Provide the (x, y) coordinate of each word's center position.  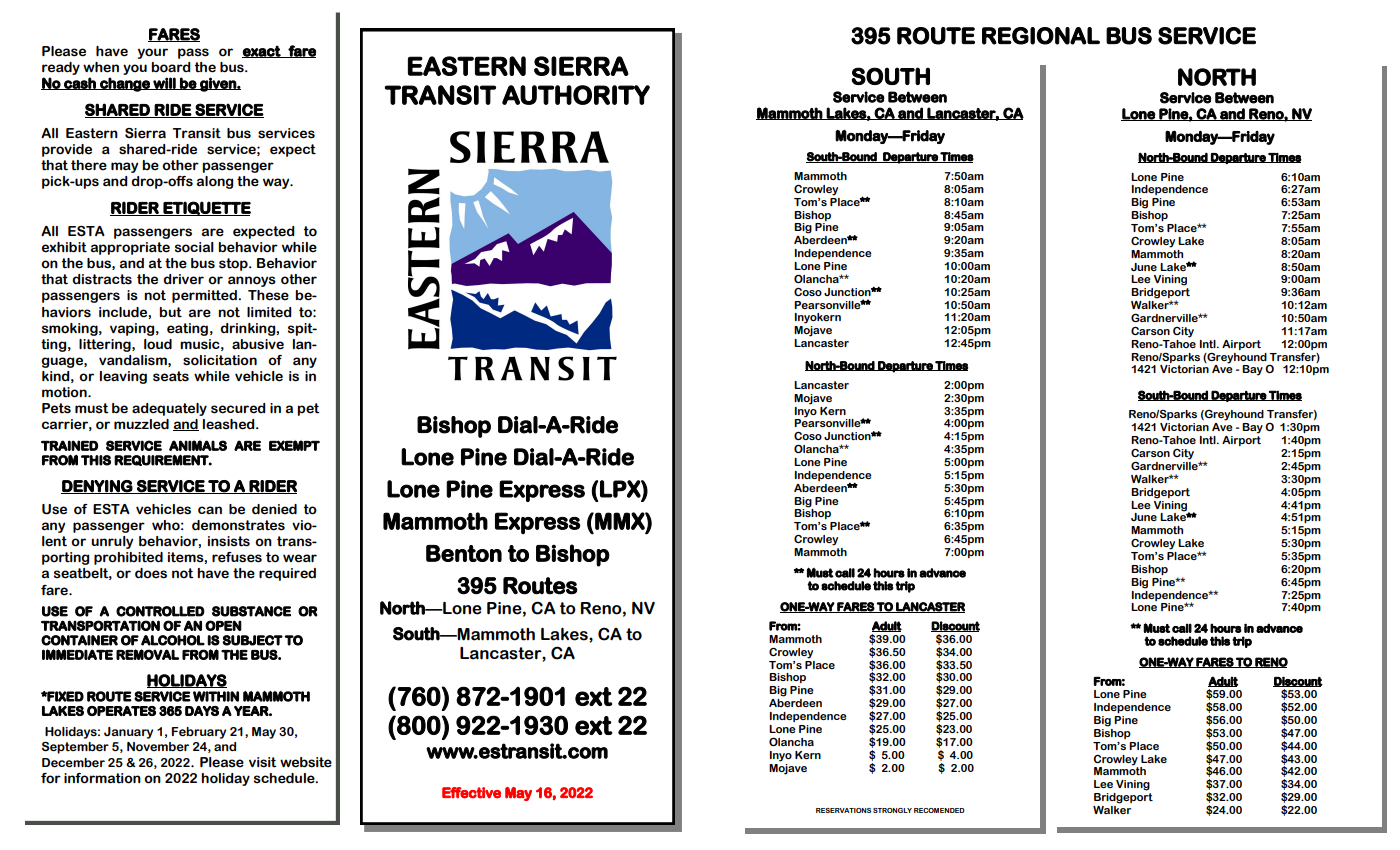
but (170, 312)
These (268, 295)
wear (300, 558)
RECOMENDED (939, 810)
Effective (471, 793)
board (171, 67)
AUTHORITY (576, 95)
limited (269, 312)
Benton (464, 553)
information (102, 778)
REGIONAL (1041, 36)
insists (229, 541)
